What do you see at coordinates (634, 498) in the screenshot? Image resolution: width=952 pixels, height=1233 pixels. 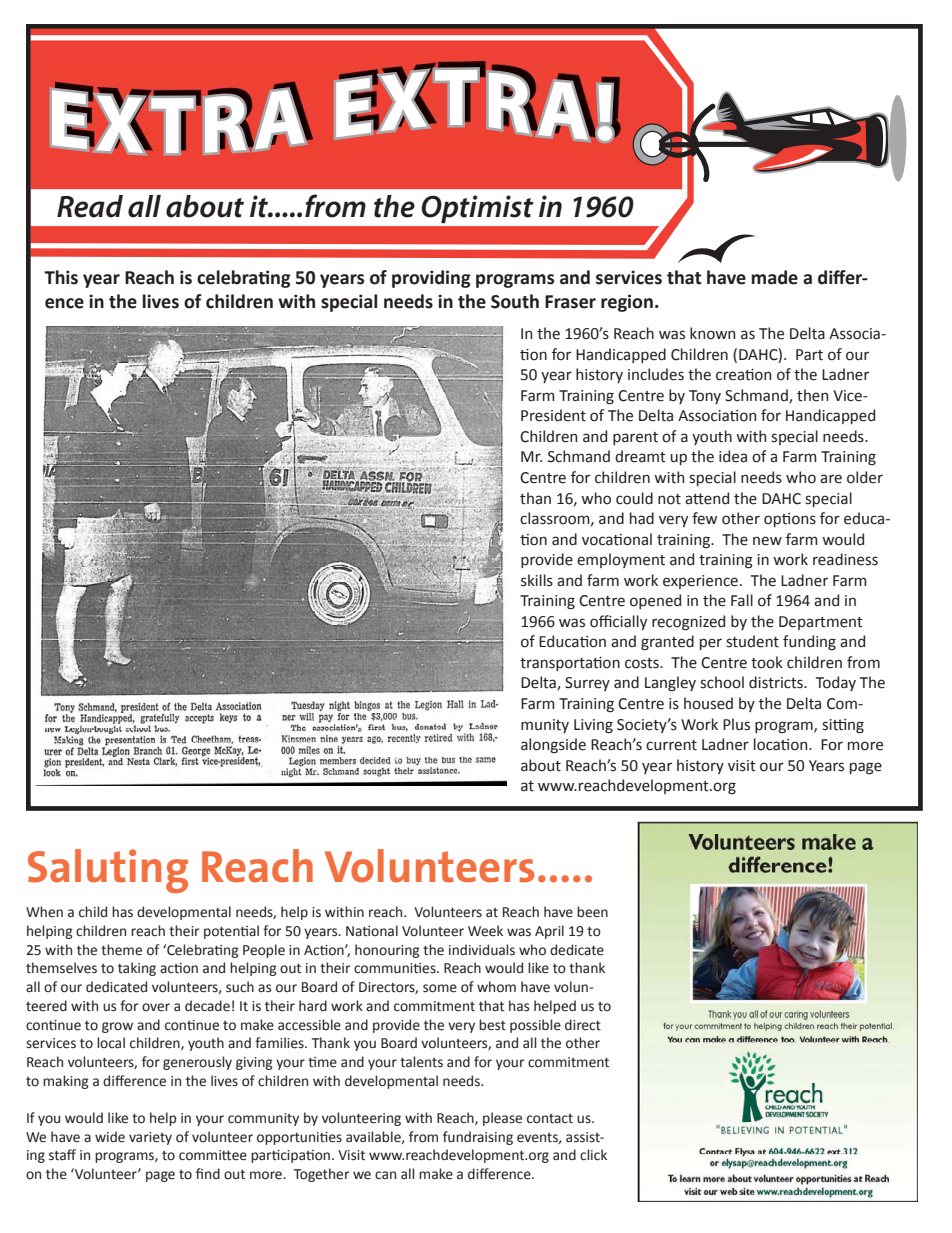 I see `could` at bounding box center [634, 498].
